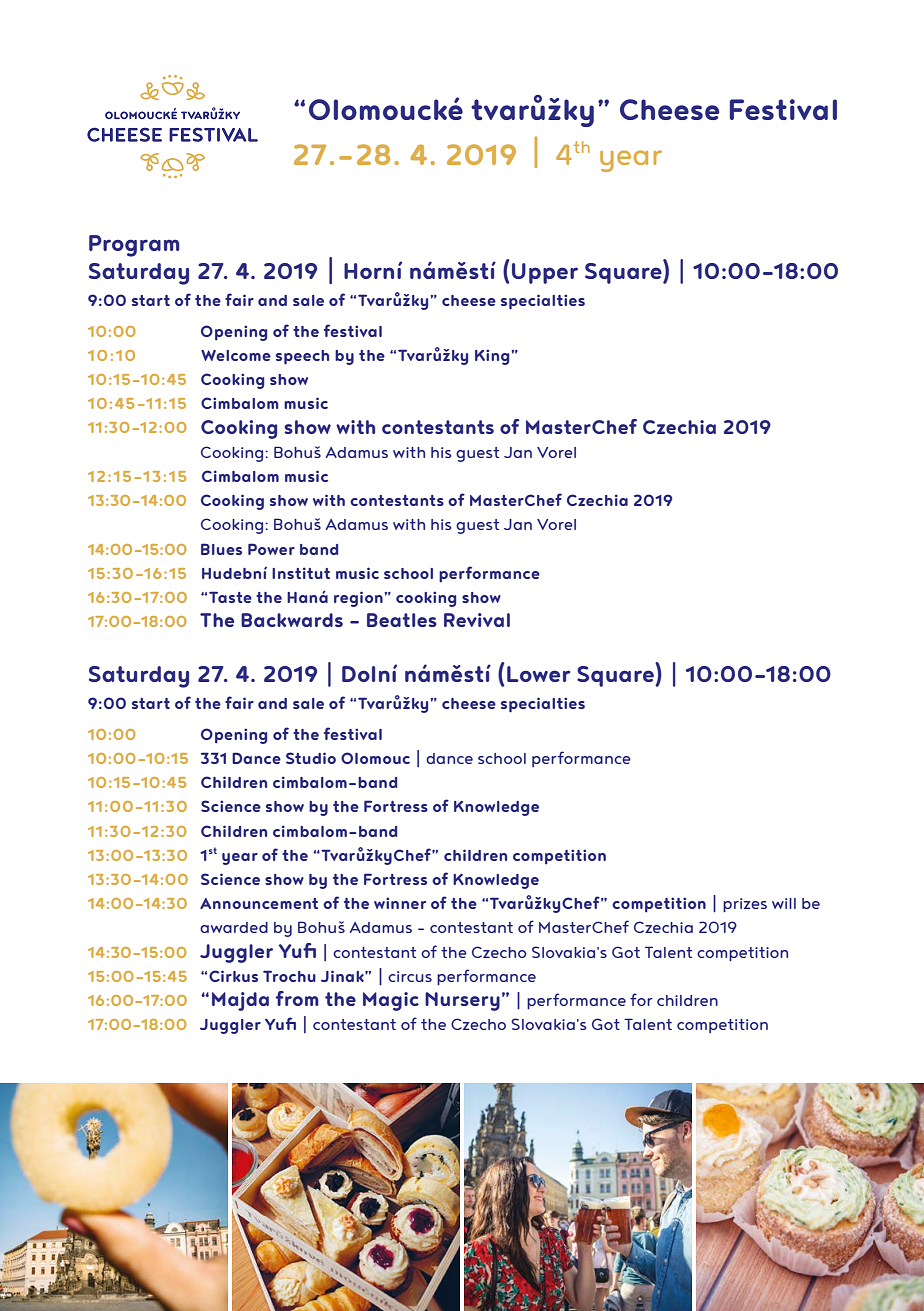 Image resolution: width=924 pixels, height=1311 pixels. What do you see at coordinates (302, 357) in the document?
I see `speech` at bounding box center [302, 357].
